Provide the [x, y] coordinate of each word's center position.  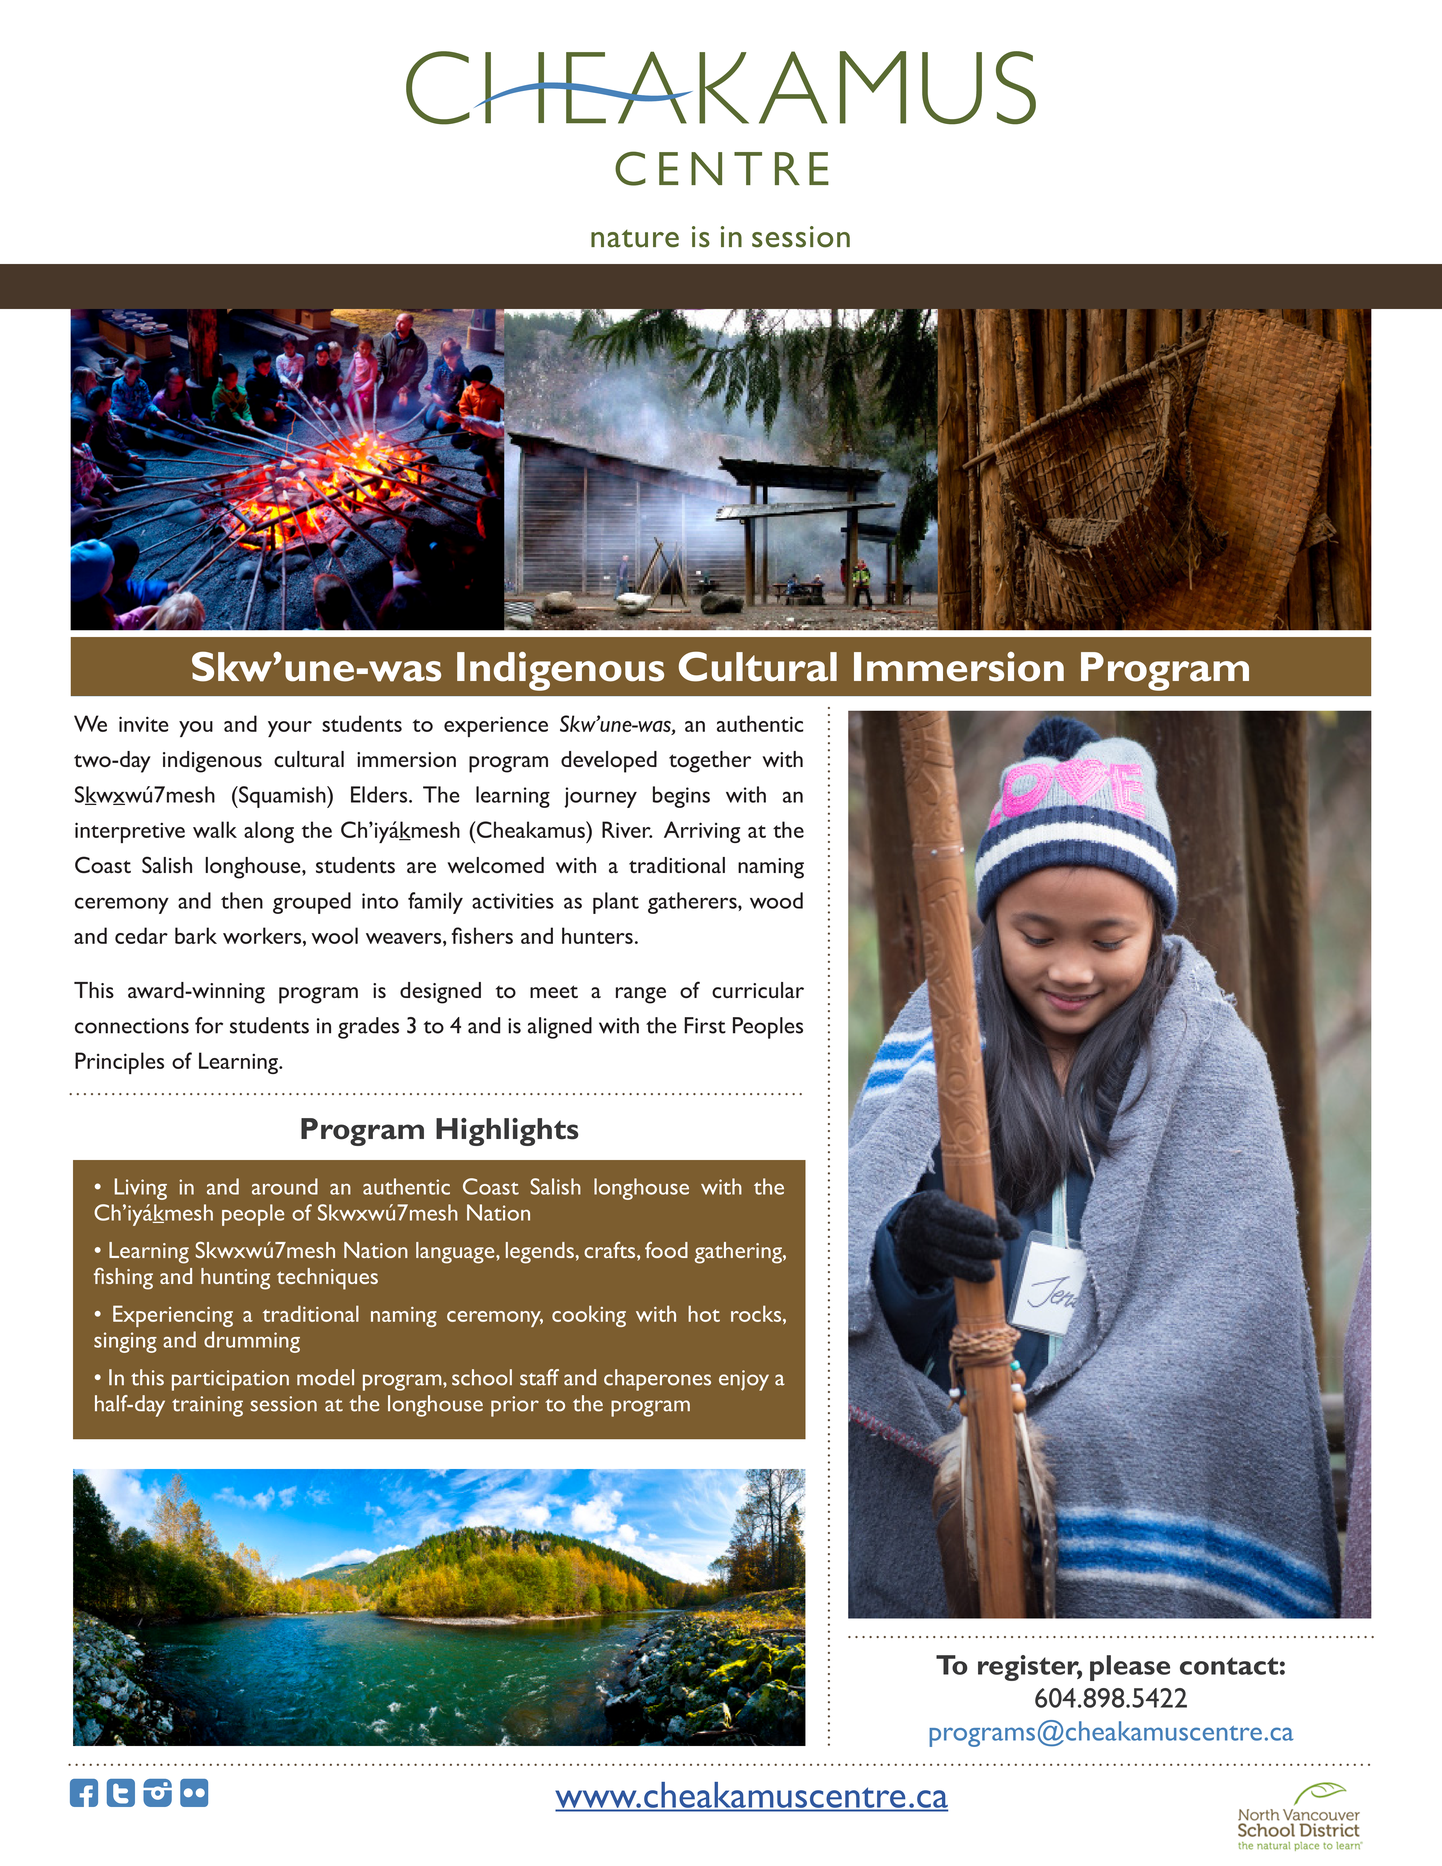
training [207, 1406]
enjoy [744, 1380]
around [285, 1186]
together [710, 762]
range [641, 995]
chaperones [657, 1380]
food [666, 1250]
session [283, 1404]
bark [196, 935]
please [1130, 1668]
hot [704, 1313]
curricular [758, 990]
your [290, 729]
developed [609, 762]
